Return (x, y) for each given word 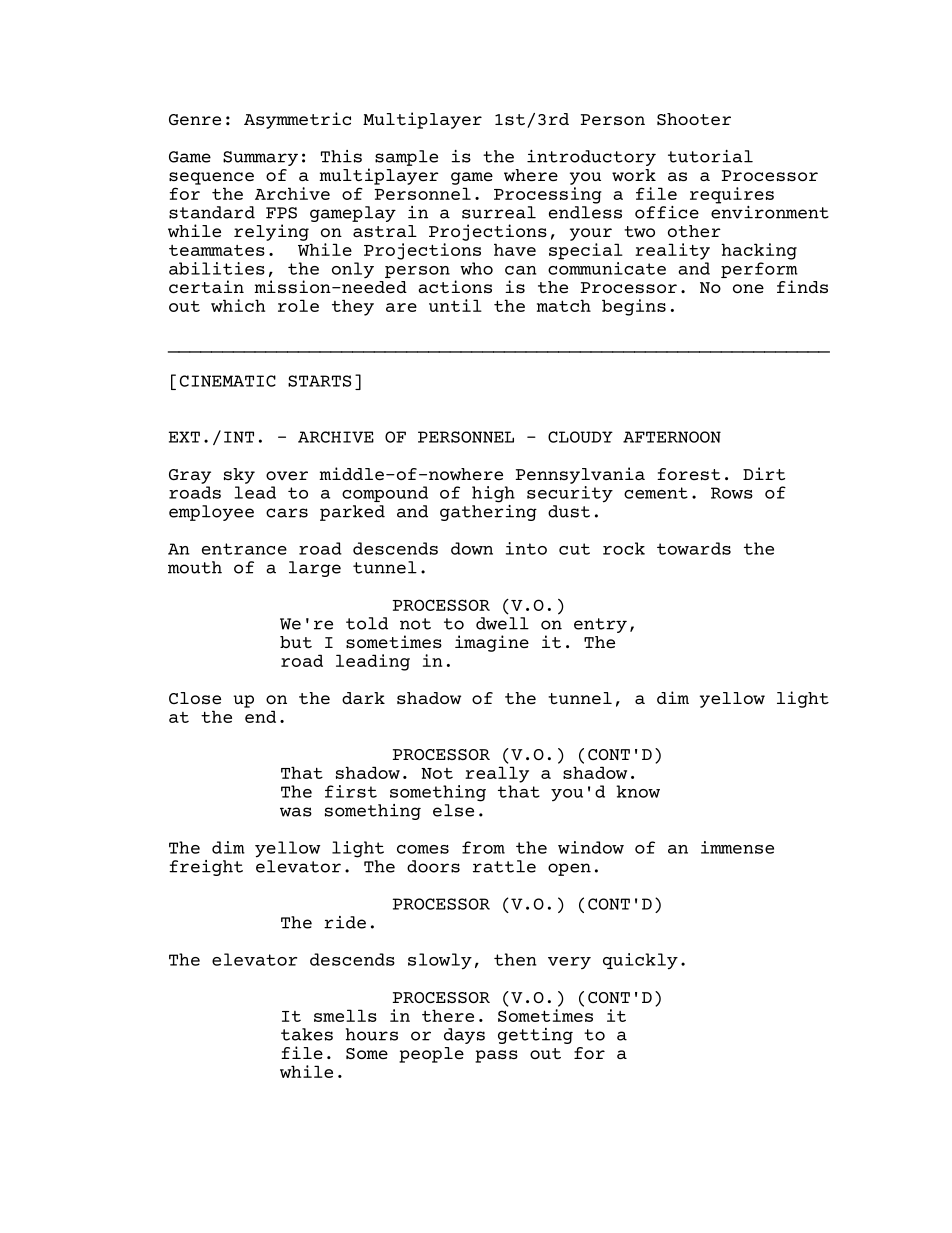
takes (307, 1034)
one (748, 288)
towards (694, 548)
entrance (244, 549)
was (296, 812)
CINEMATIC (228, 381)
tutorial (710, 156)
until (455, 305)
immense (737, 847)
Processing (548, 195)
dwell (502, 623)
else (453, 810)
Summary (260, 158)
